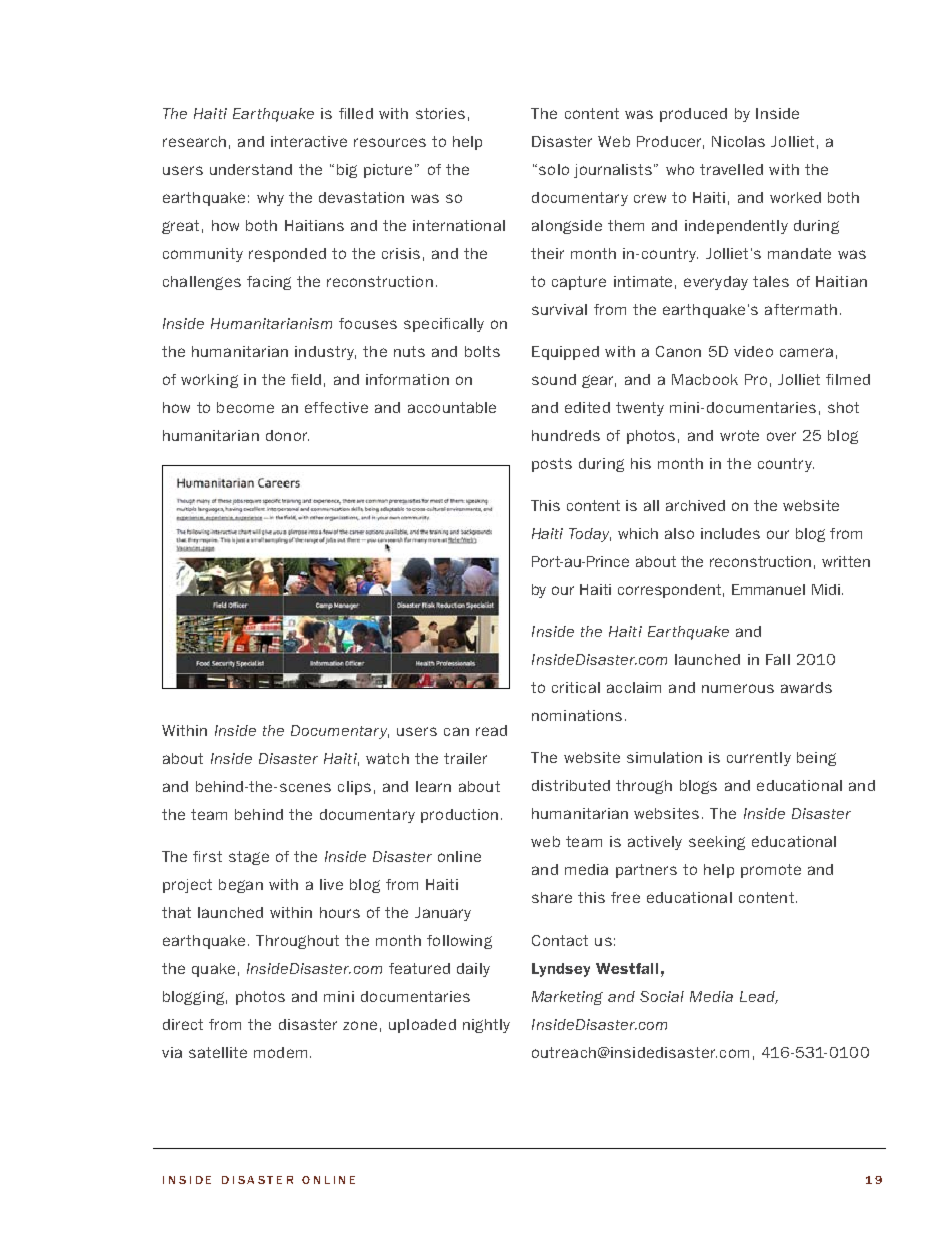 The image size is (952, 1233). Describe the element at coordinates (280, 1052) in the screenshot. I see `modem` at that location.
